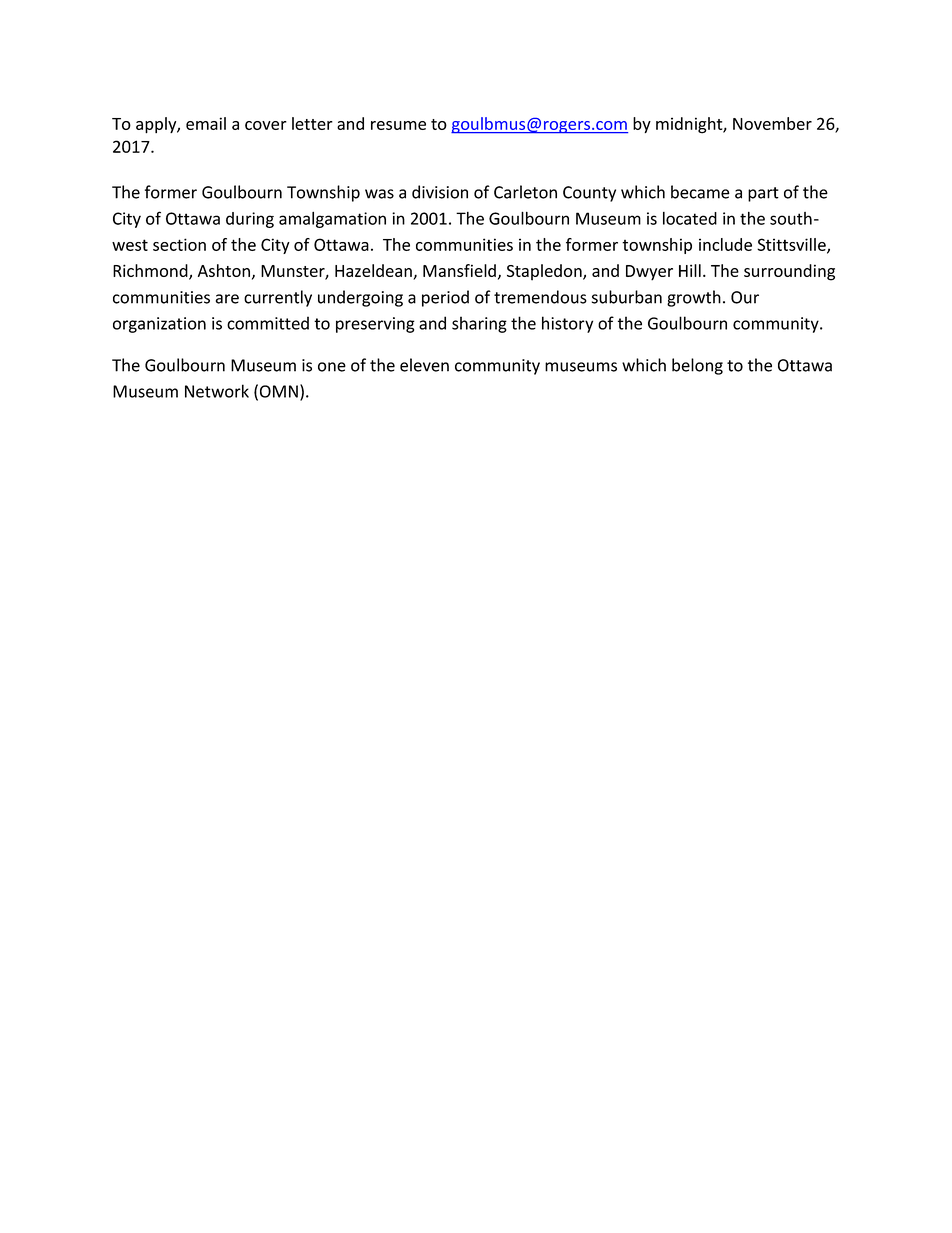 This page has height=1233, width=952. Describe the element at coordinates (398, 125) in the page. I see `resume` at that location.
